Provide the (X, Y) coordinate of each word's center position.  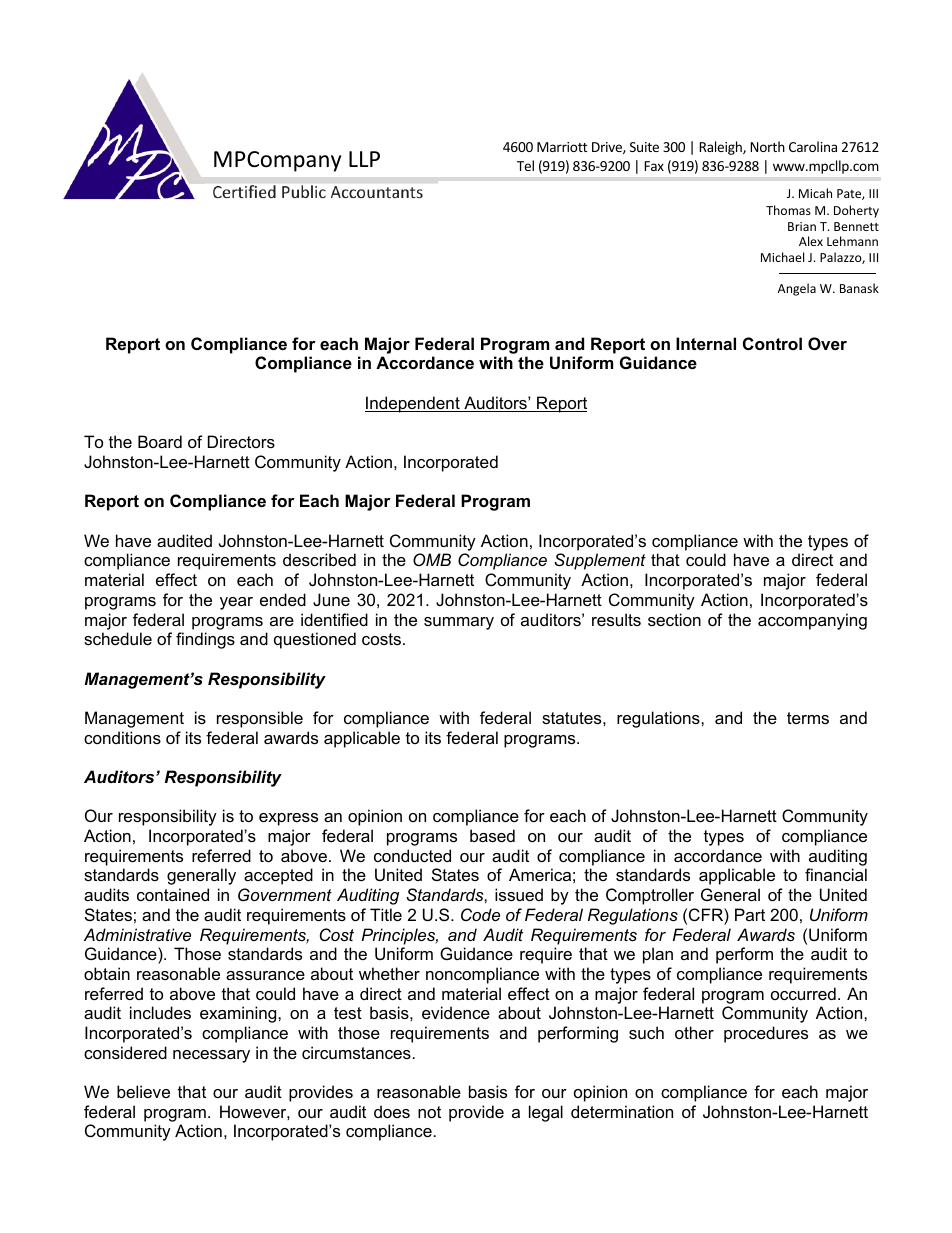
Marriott (562, 147)
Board (160, 441)
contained (173, 894)
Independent (413, 404)
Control (772, 343)
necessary (211, 1056)
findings (205, 640)
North (767, 146)
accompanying (812, 621)
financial (836, 874)
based (492, 835)
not (429, 1112)
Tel (525, 165)
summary (459, 623)
